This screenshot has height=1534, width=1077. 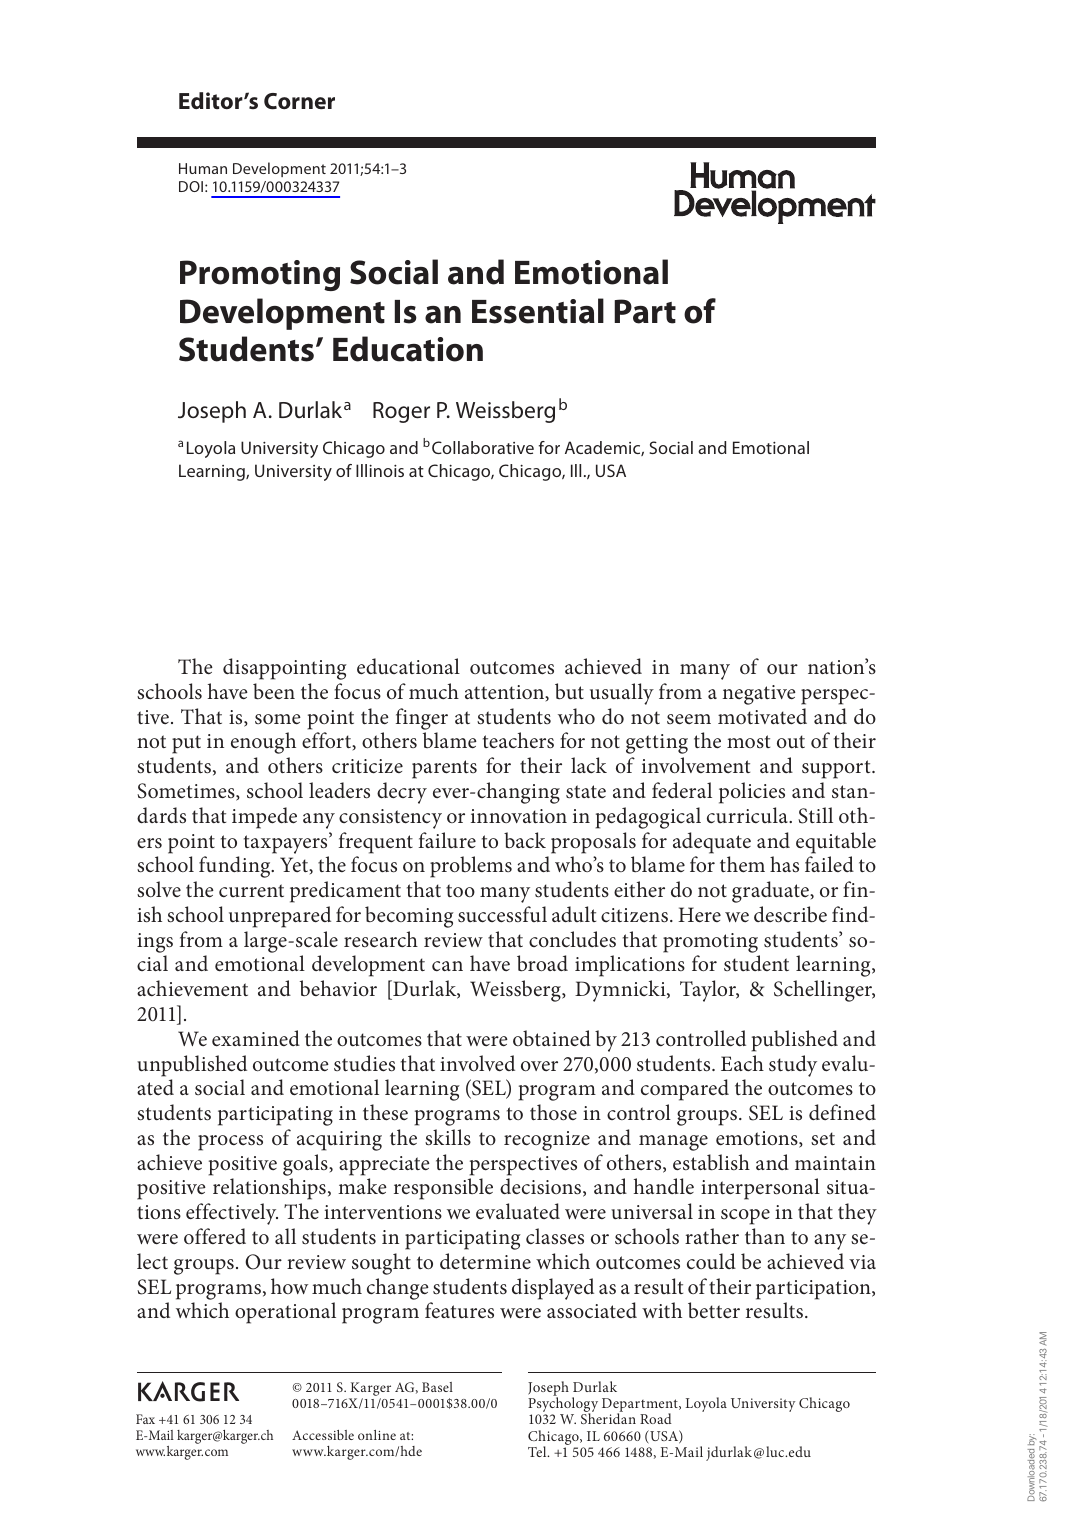 What do you see at coordinates (401, 412) in the screenshot?
I see `Roger` at bounding box center [401, 412].
